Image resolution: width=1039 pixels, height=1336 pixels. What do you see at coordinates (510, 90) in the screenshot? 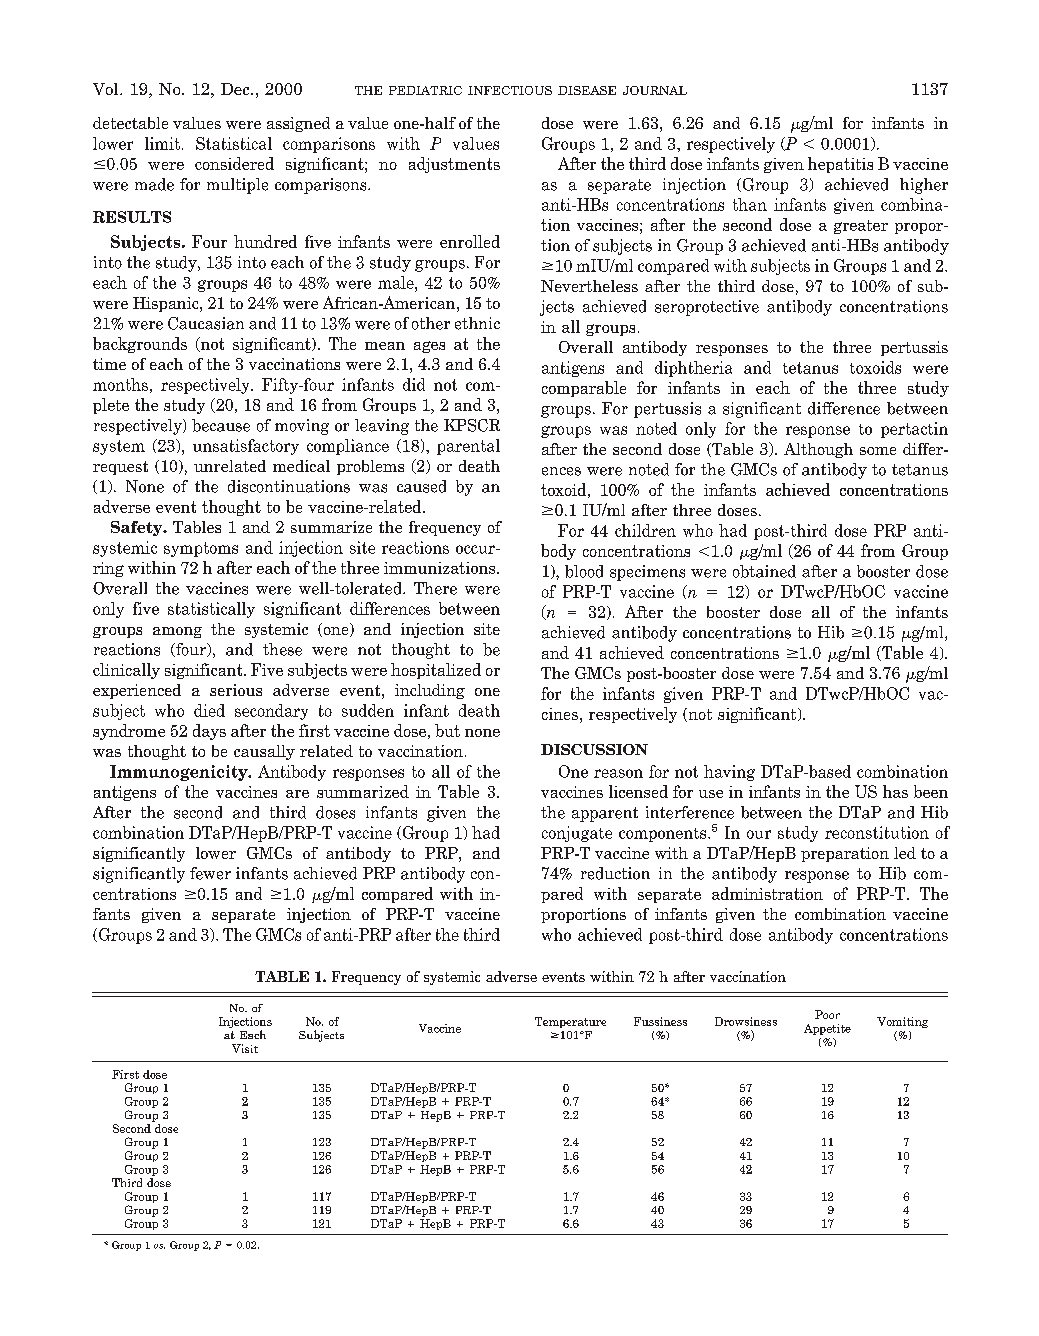
I see `INFECTIOUS` at bounding box center [510, 90].
